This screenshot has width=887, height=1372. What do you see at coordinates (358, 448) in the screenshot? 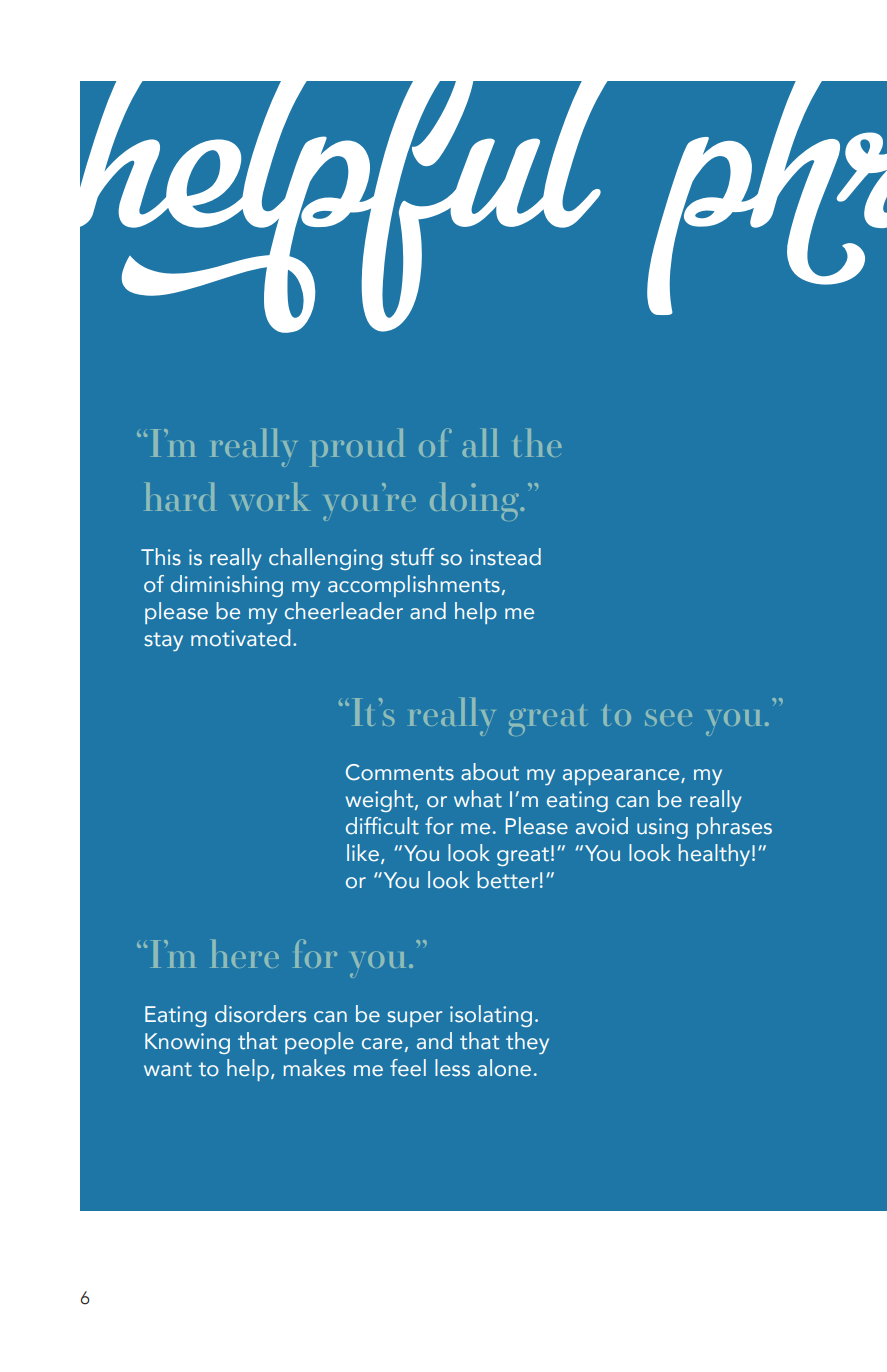
I see `proud` at bounding box center [358, 448].
